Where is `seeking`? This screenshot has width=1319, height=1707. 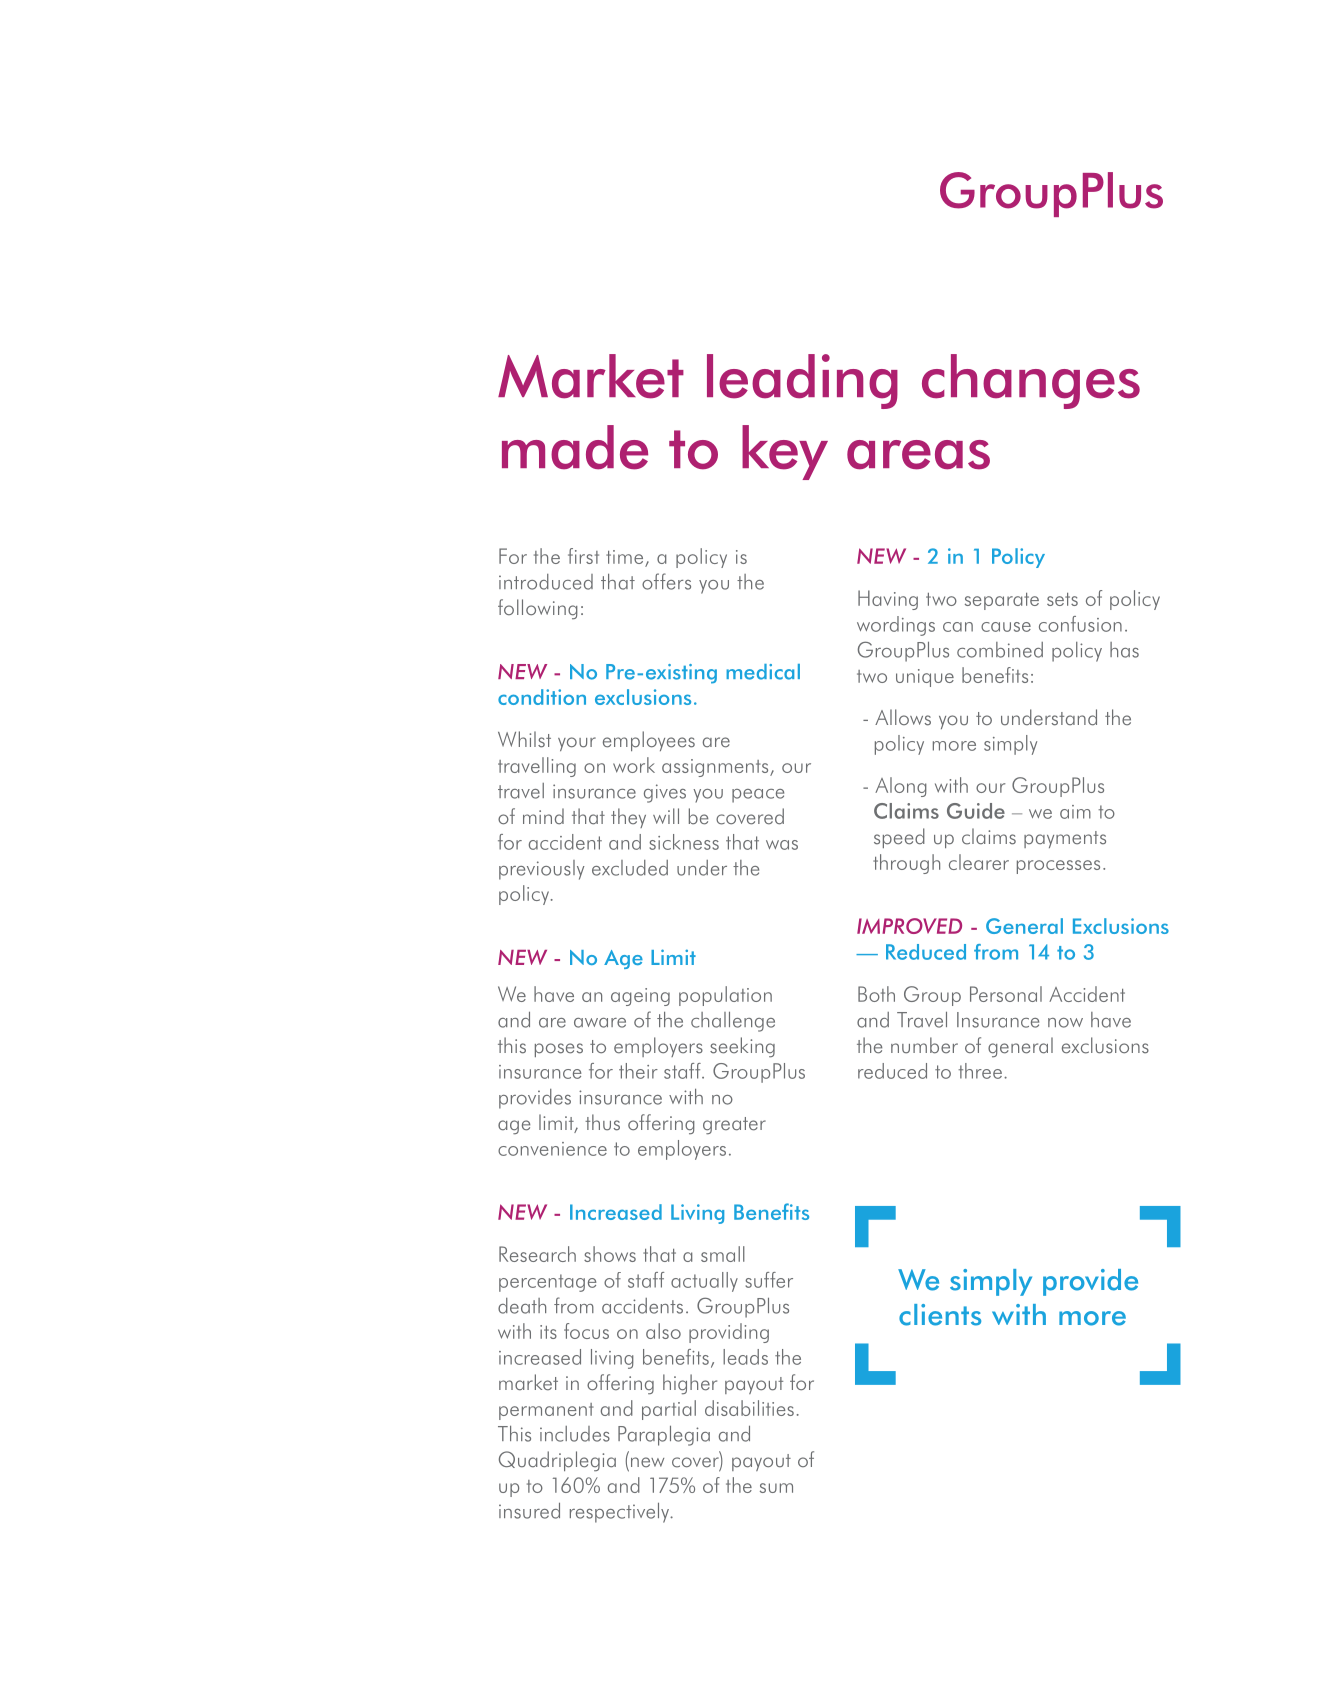
seeking is located at coordinates (742, 1047).
